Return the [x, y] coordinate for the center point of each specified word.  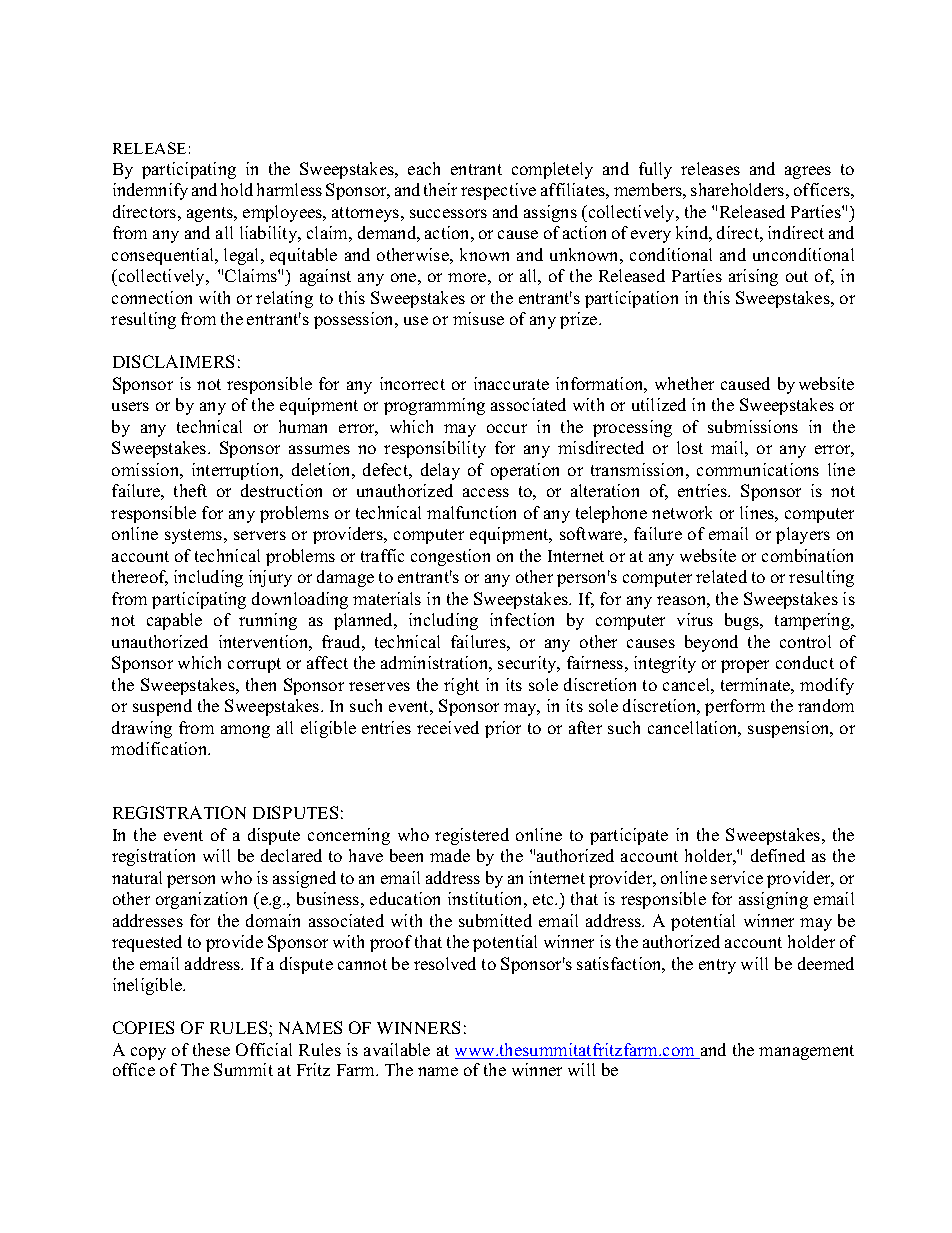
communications [758, 469]
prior [503, 729]
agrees [808, 172]
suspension [790, 729]
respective [498, 191]
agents [211, 214]
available [397, 1049]
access [486, 492]
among [245, 731]
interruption [237, 471]
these [211, 1049]
